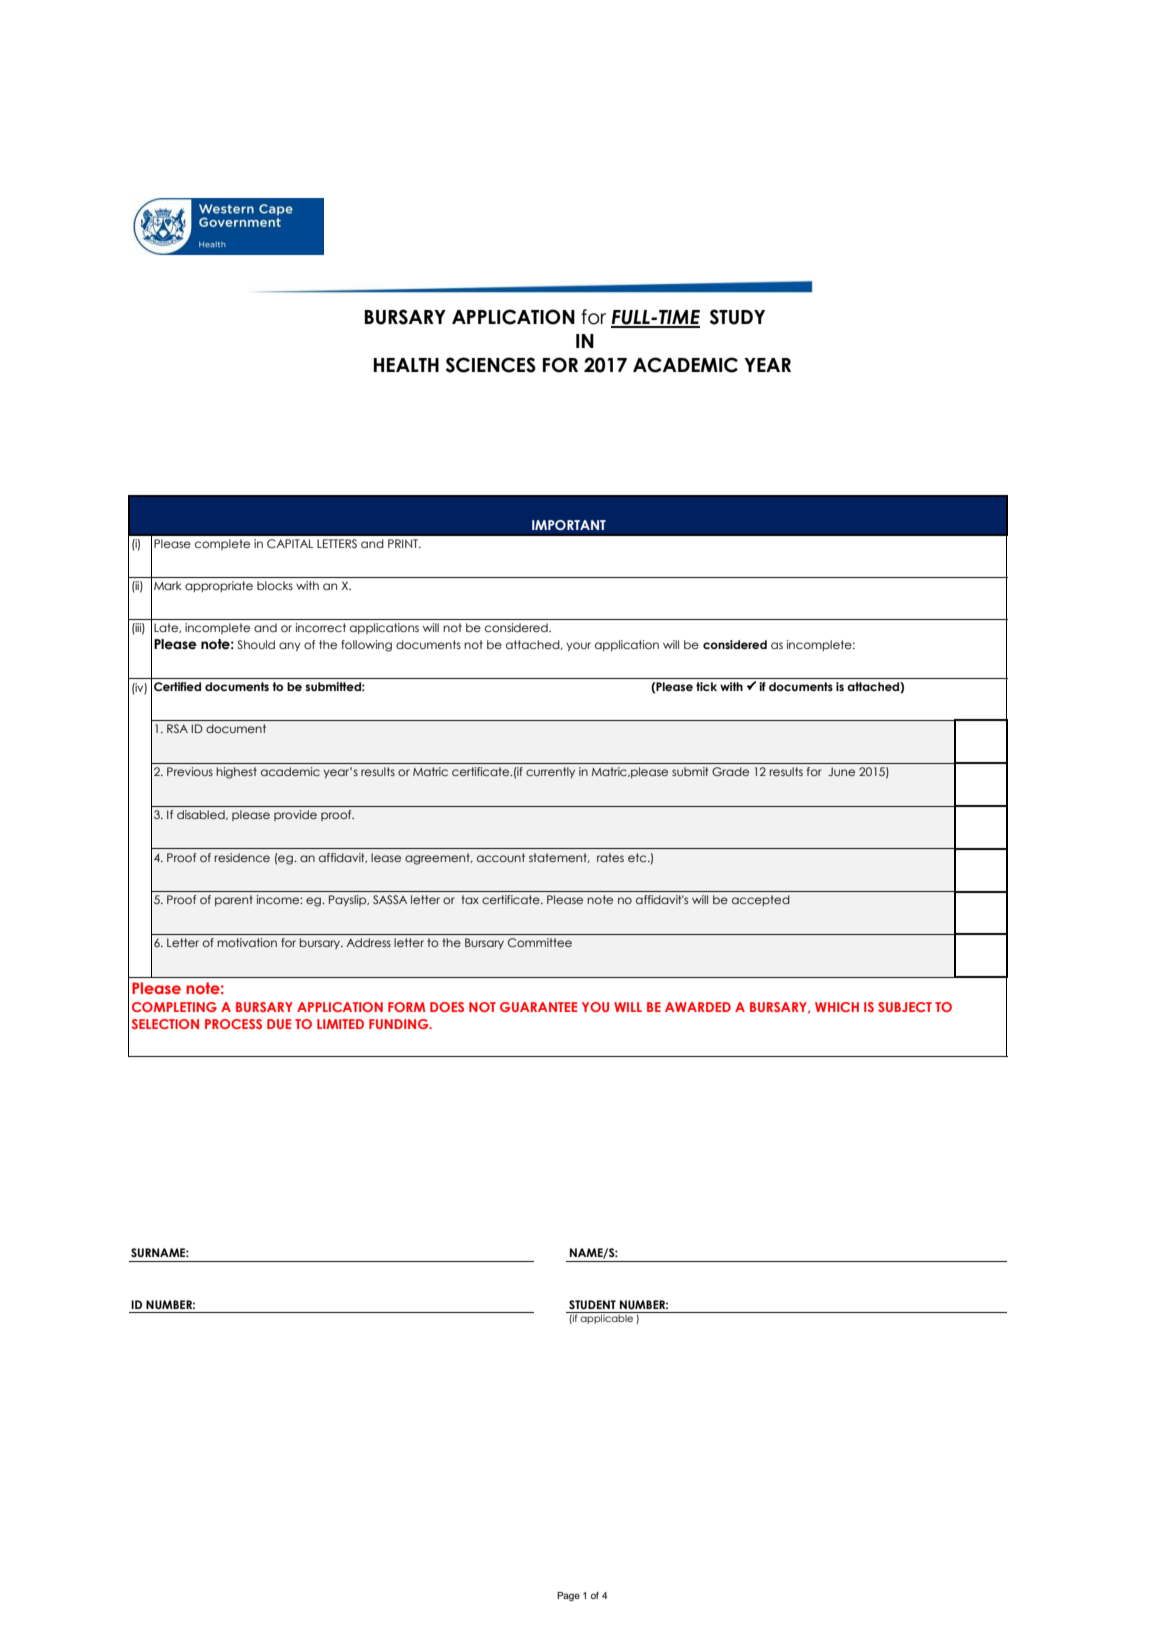  I want to click on your, so click(578, 646).
